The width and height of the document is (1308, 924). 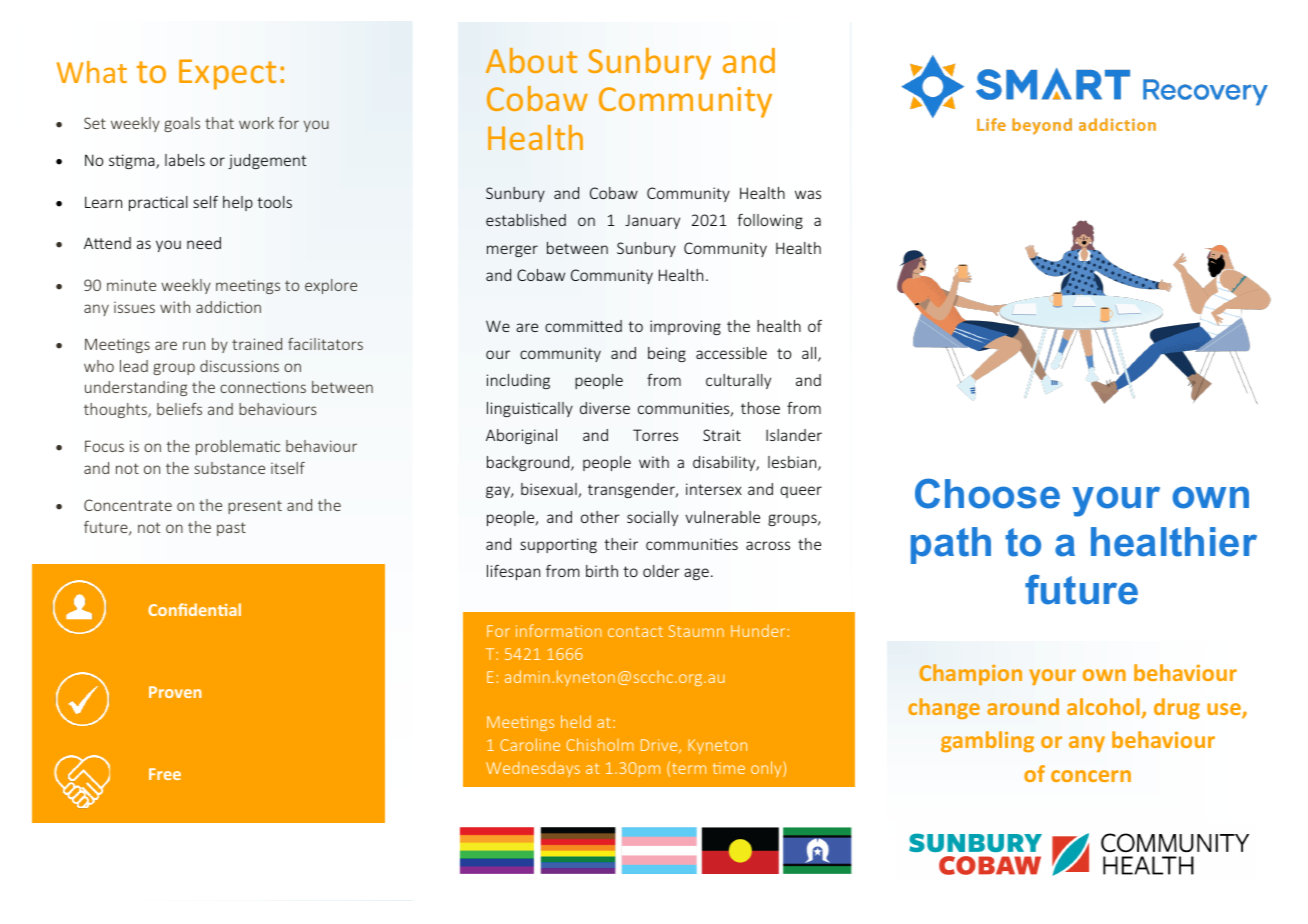 What do you see at coordinates (231, 529) in the document?
I see `past` at bounding box center [231, 529].
